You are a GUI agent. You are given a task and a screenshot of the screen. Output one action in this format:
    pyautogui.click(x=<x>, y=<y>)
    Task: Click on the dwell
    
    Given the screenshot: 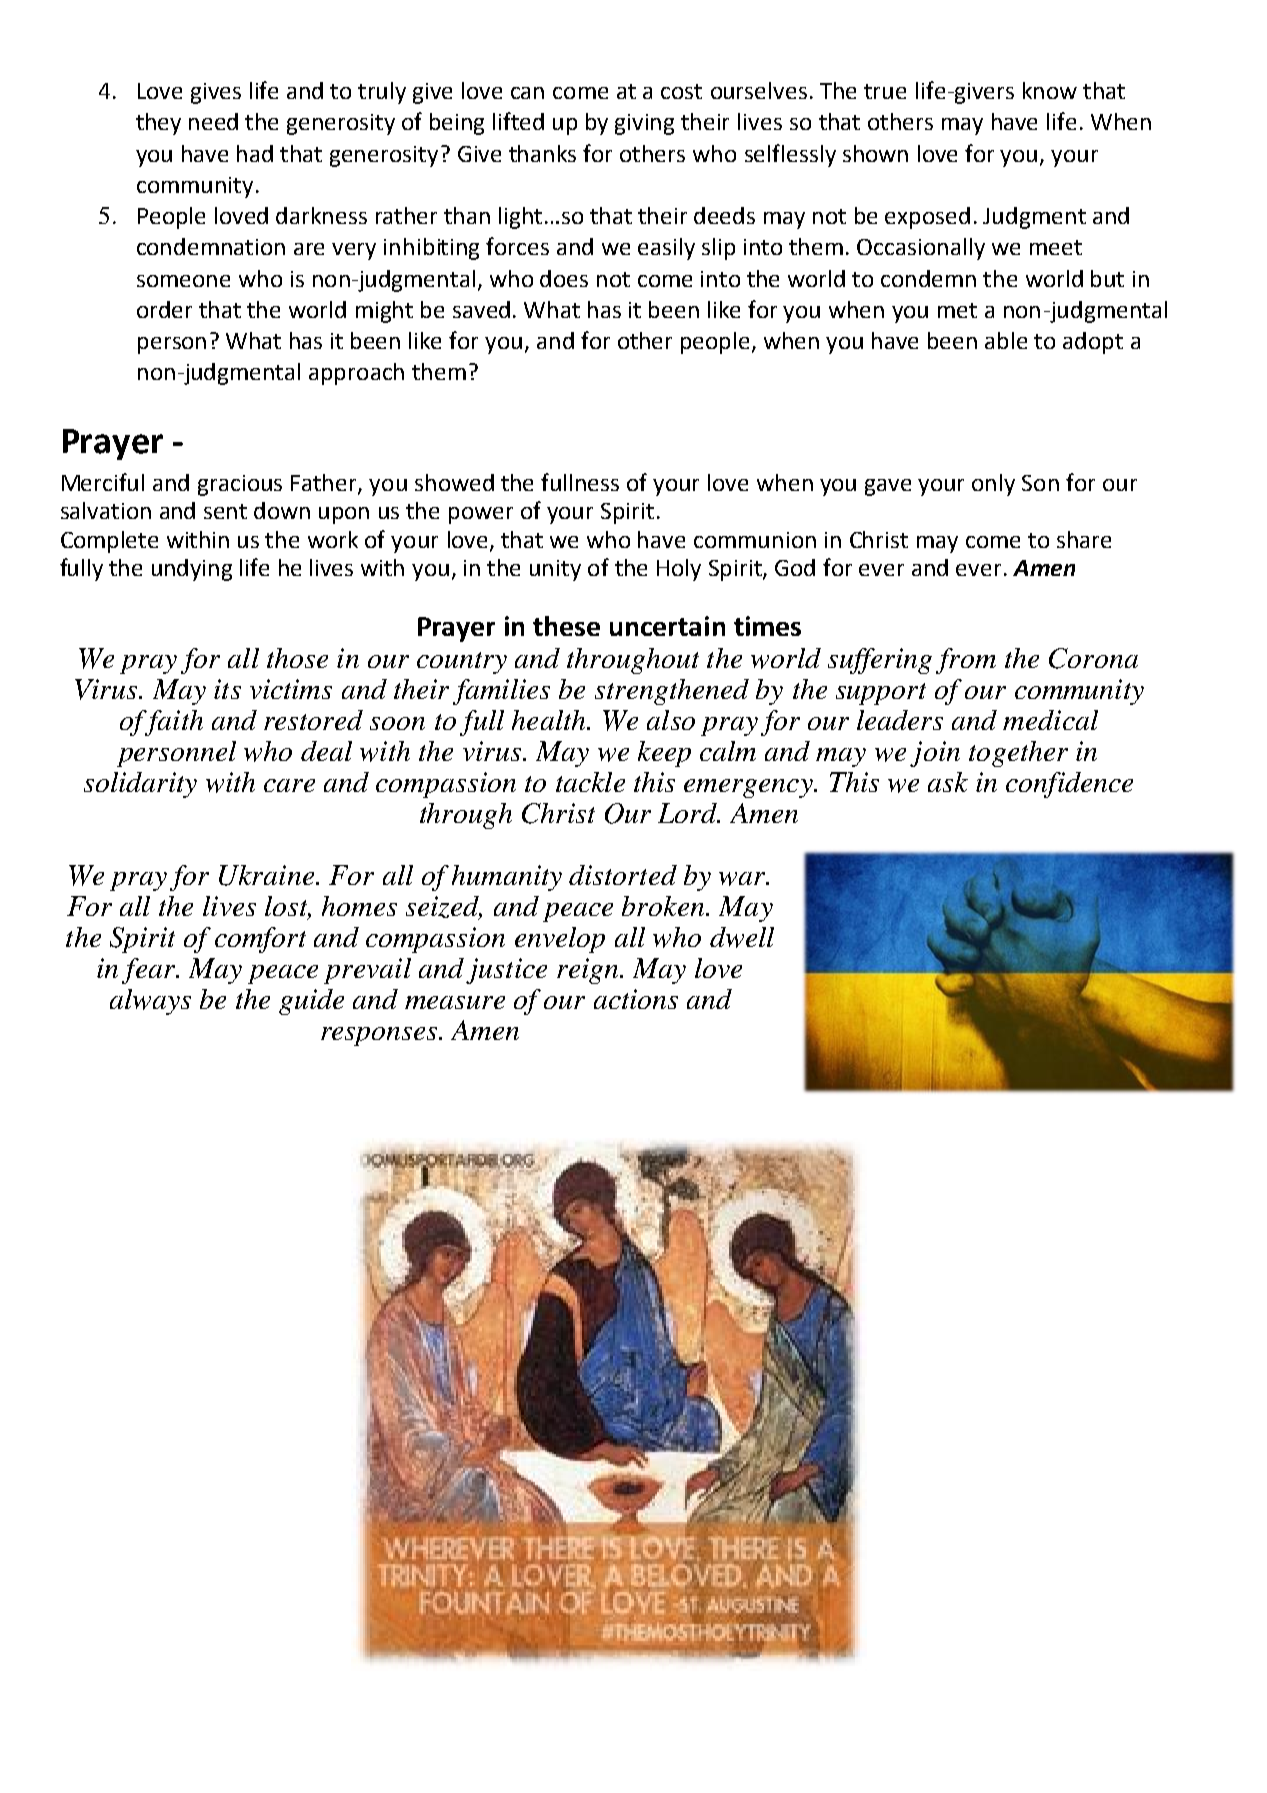 What is the action you would take?
    pyautogui.click(x=742, y=937)
